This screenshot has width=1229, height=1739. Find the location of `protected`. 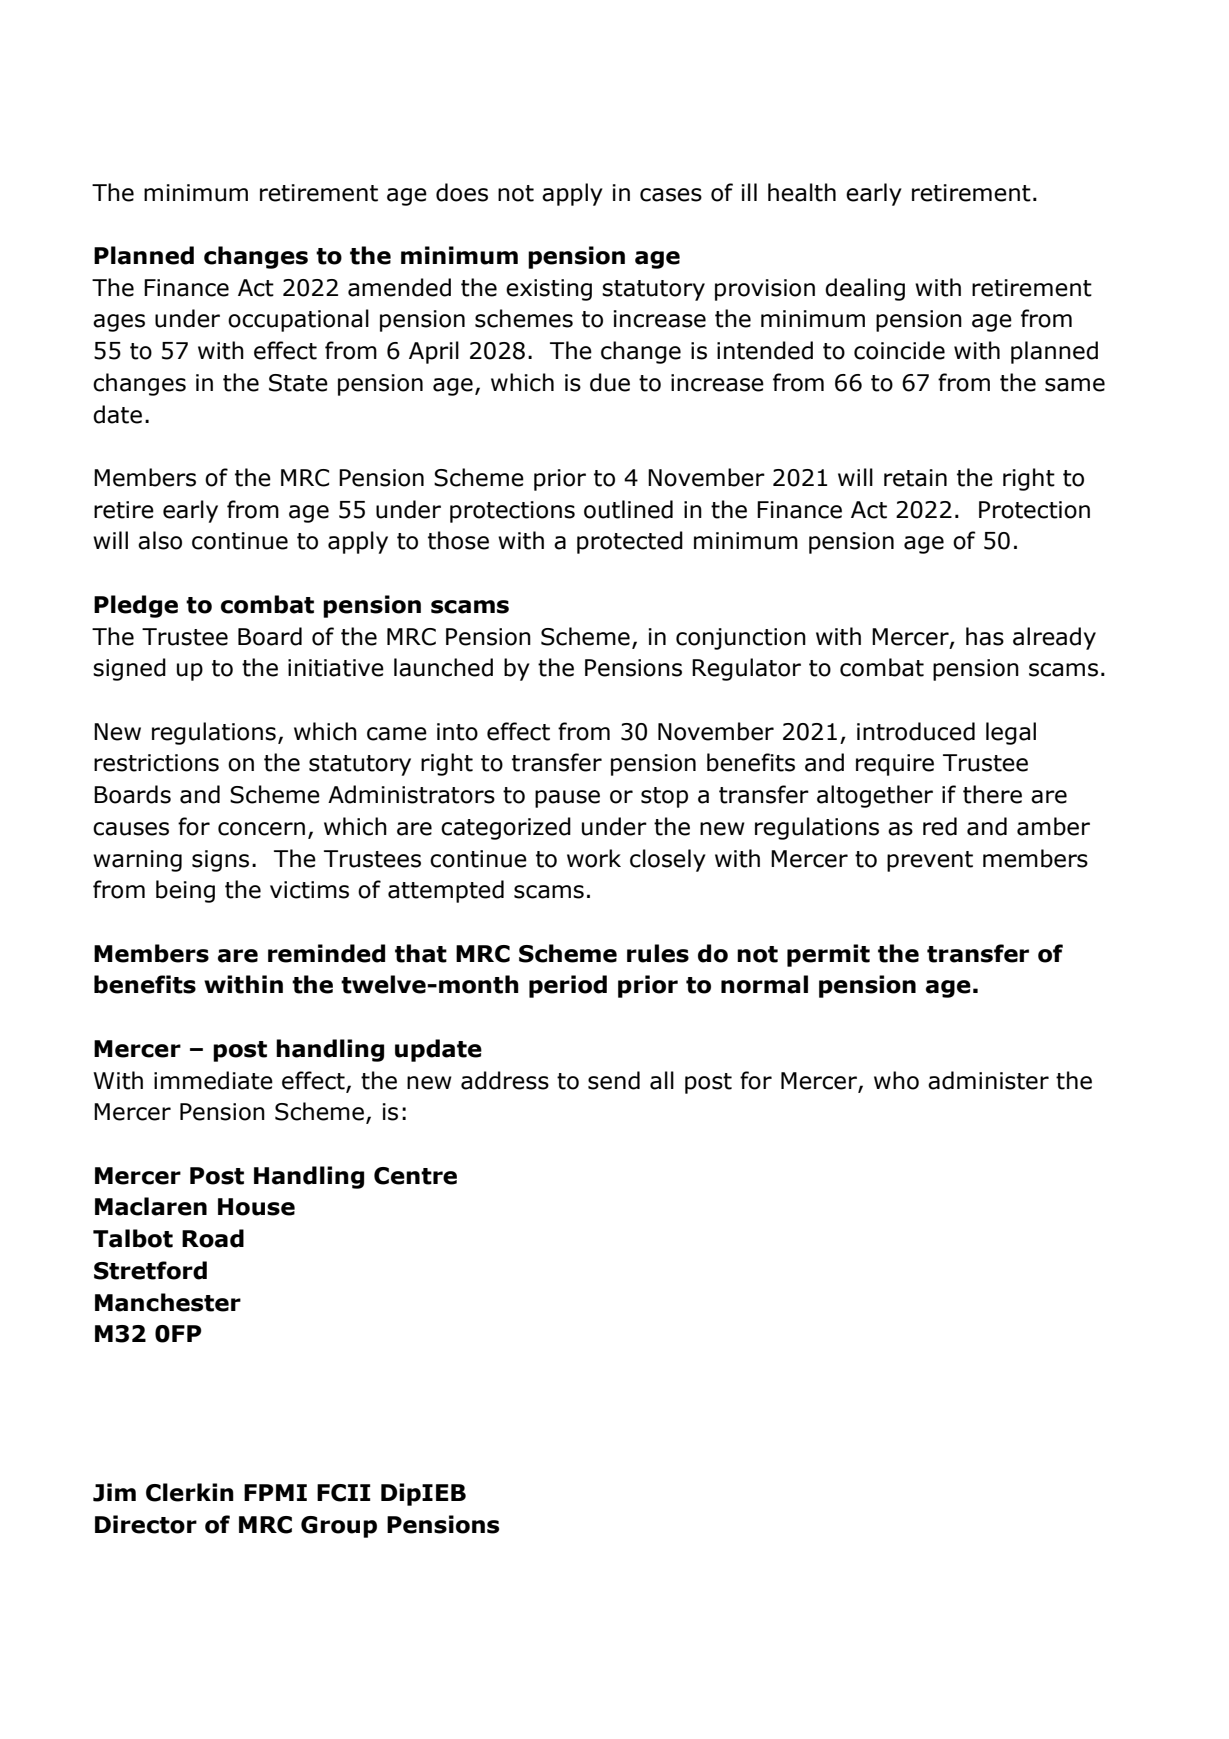

protected is located at coordinates (630, 542).
